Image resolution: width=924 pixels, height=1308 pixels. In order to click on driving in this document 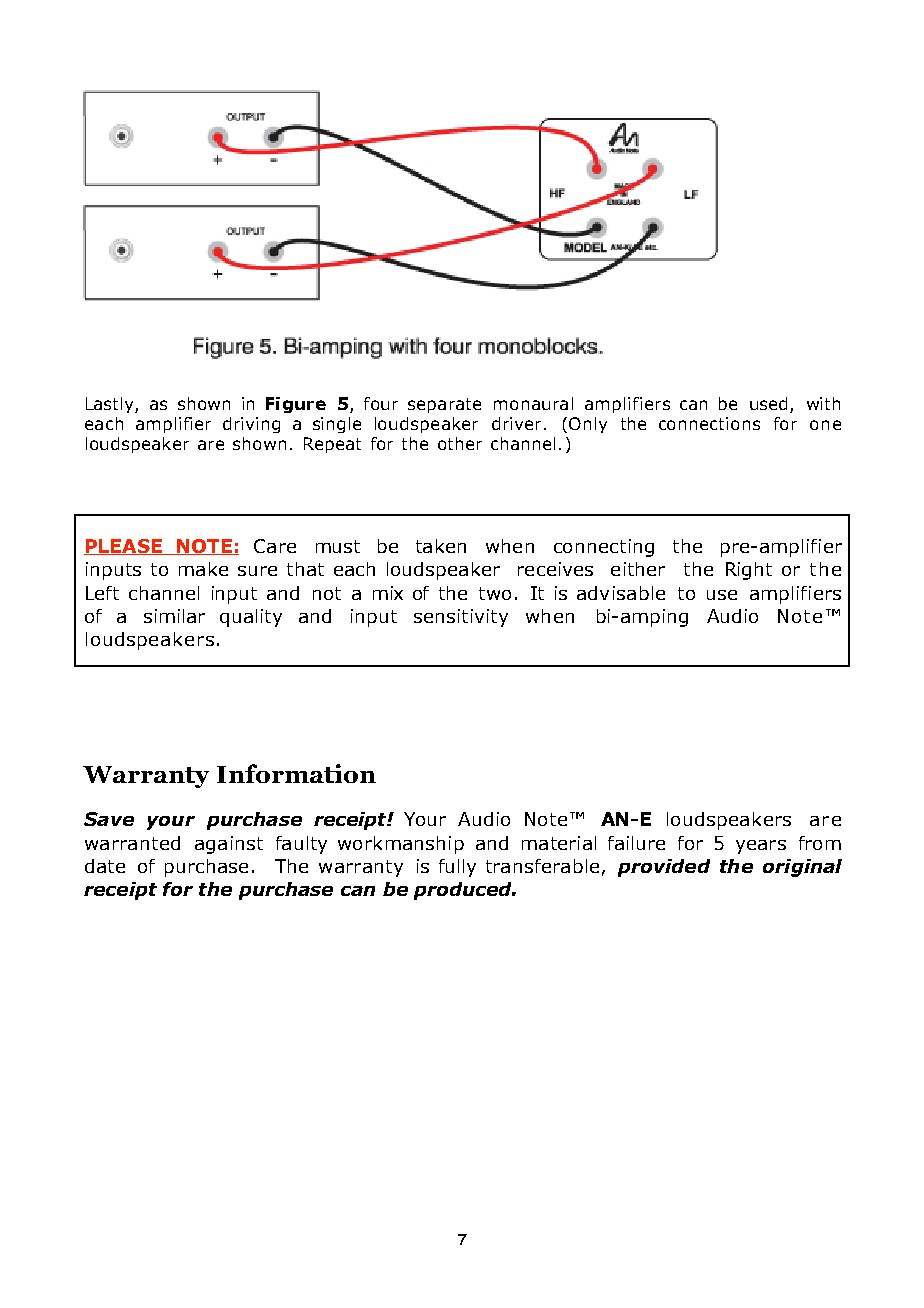, I will do `click(251, 425)`.
